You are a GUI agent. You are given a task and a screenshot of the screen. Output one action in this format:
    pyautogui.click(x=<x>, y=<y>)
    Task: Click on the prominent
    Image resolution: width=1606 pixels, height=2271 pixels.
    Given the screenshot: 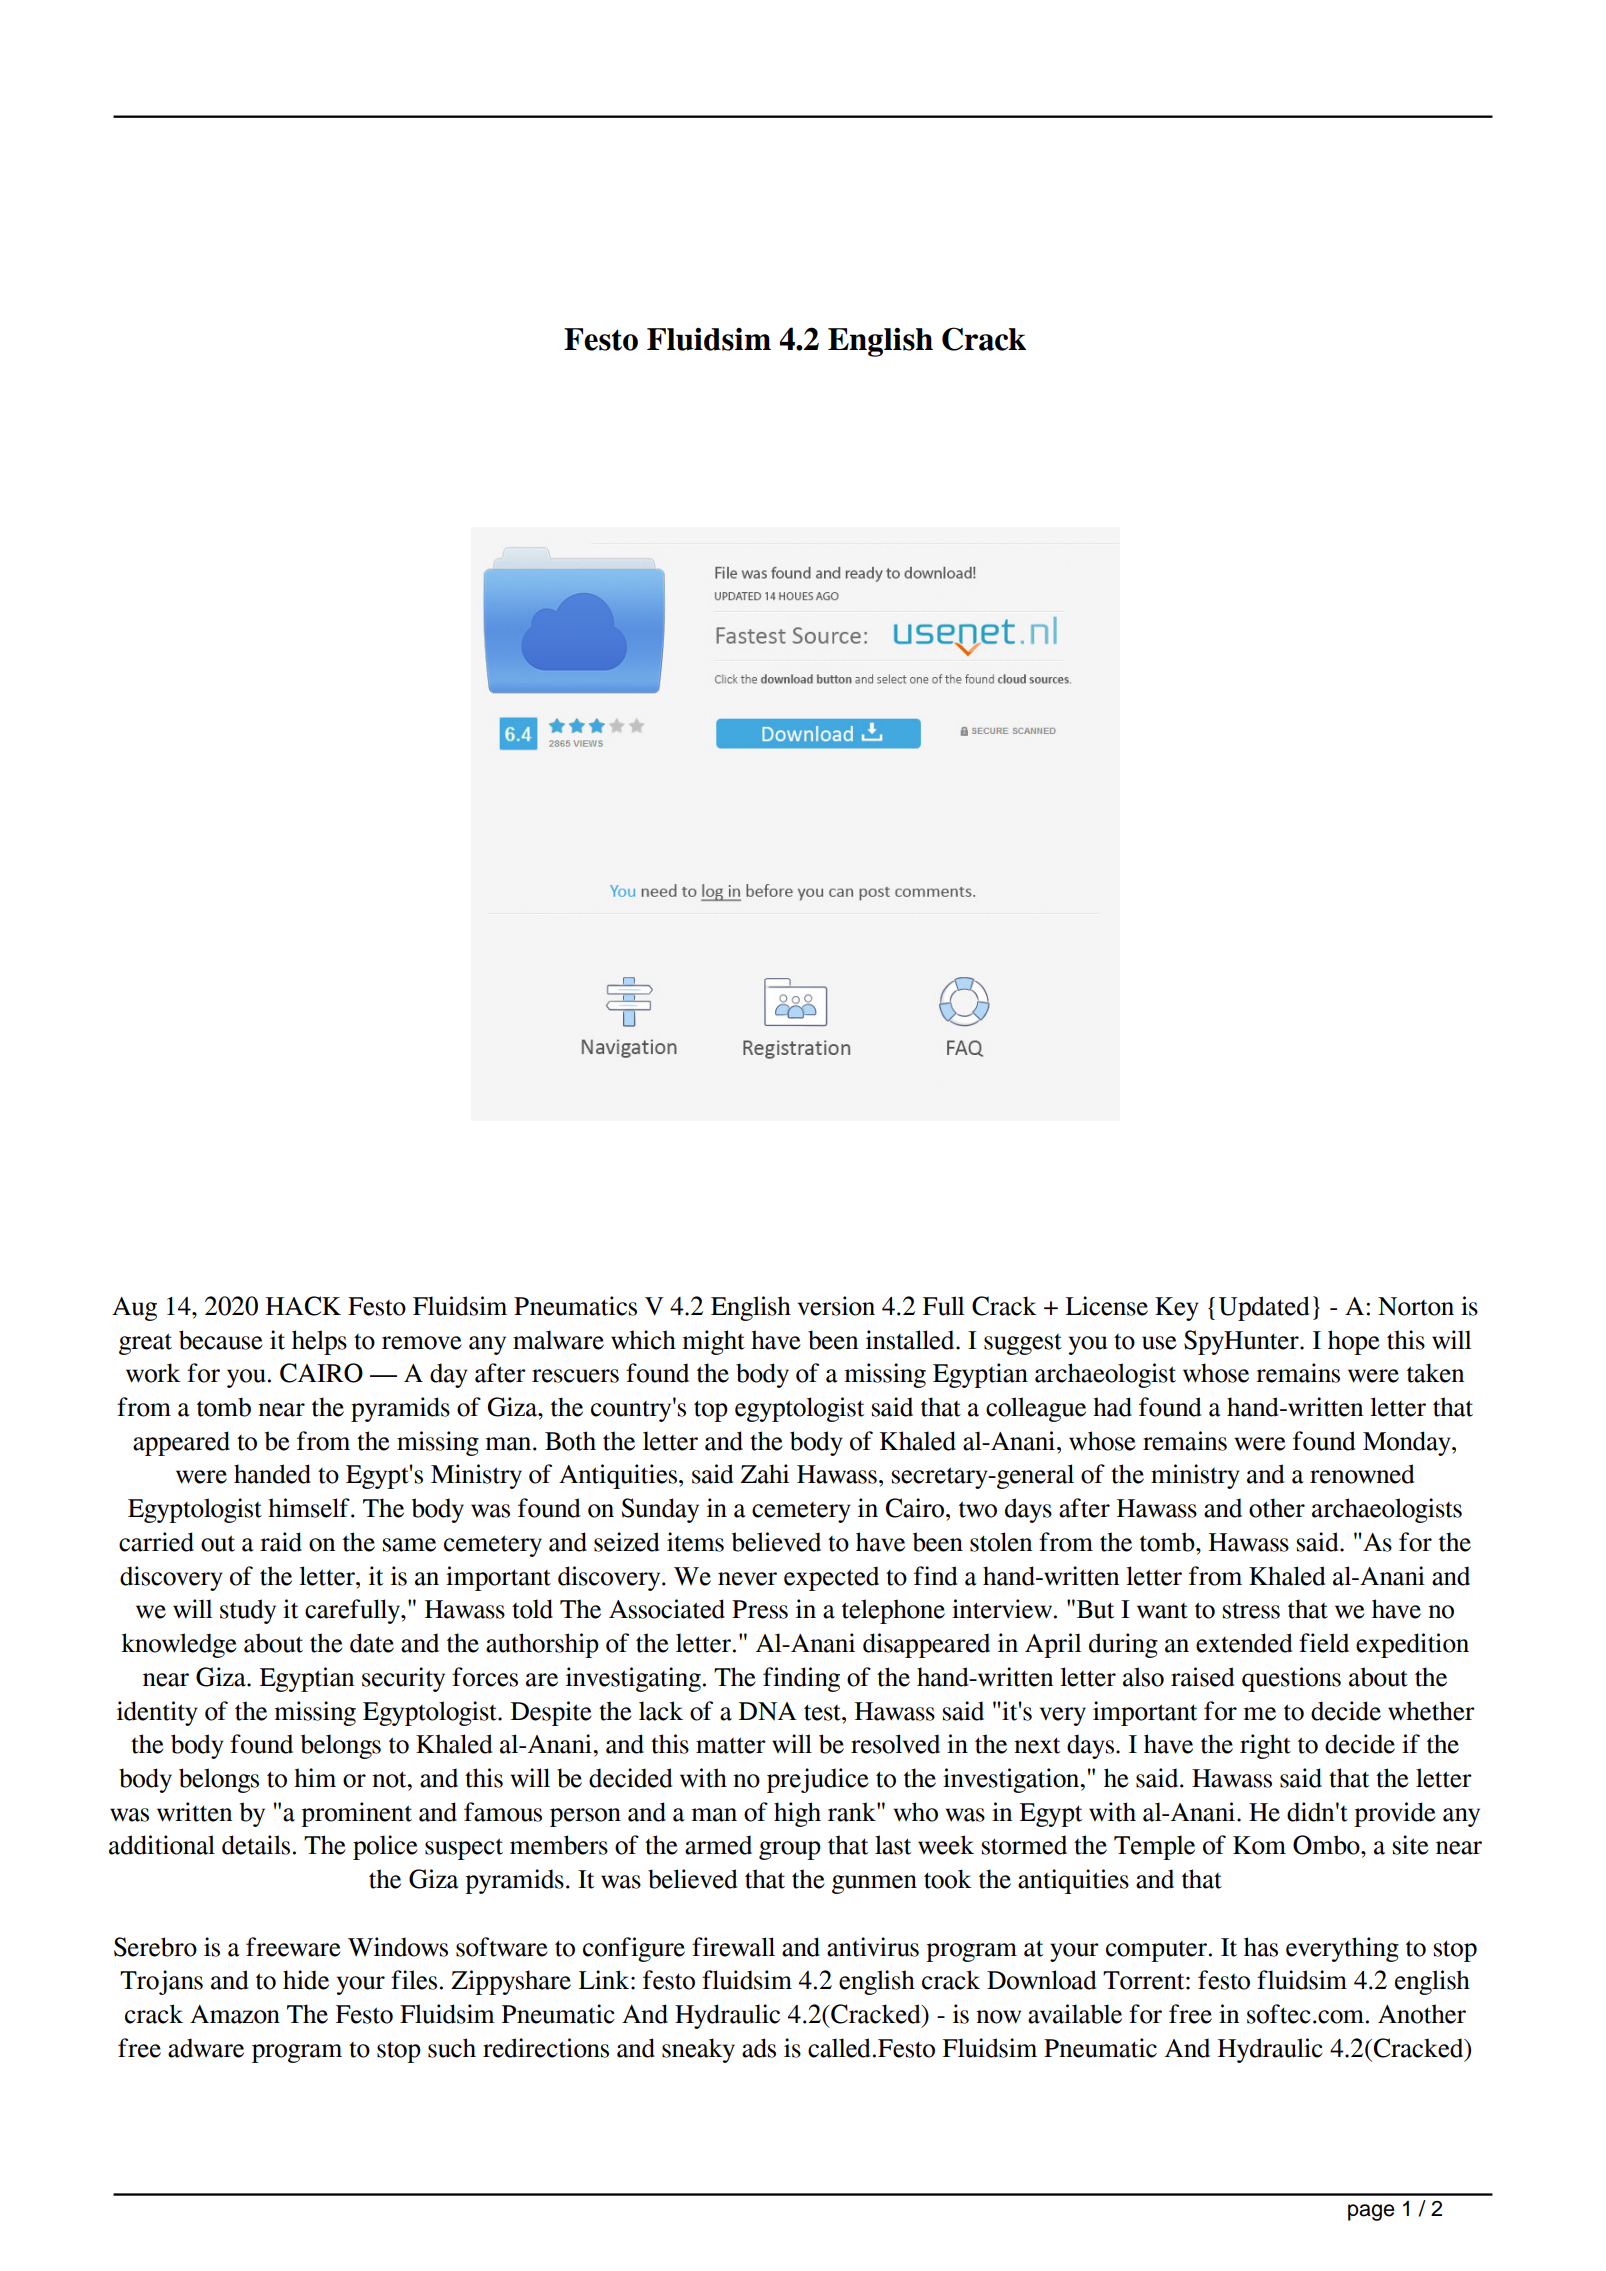 What is the action you would take?
    pyautogui.click(x=356, y=1814)
